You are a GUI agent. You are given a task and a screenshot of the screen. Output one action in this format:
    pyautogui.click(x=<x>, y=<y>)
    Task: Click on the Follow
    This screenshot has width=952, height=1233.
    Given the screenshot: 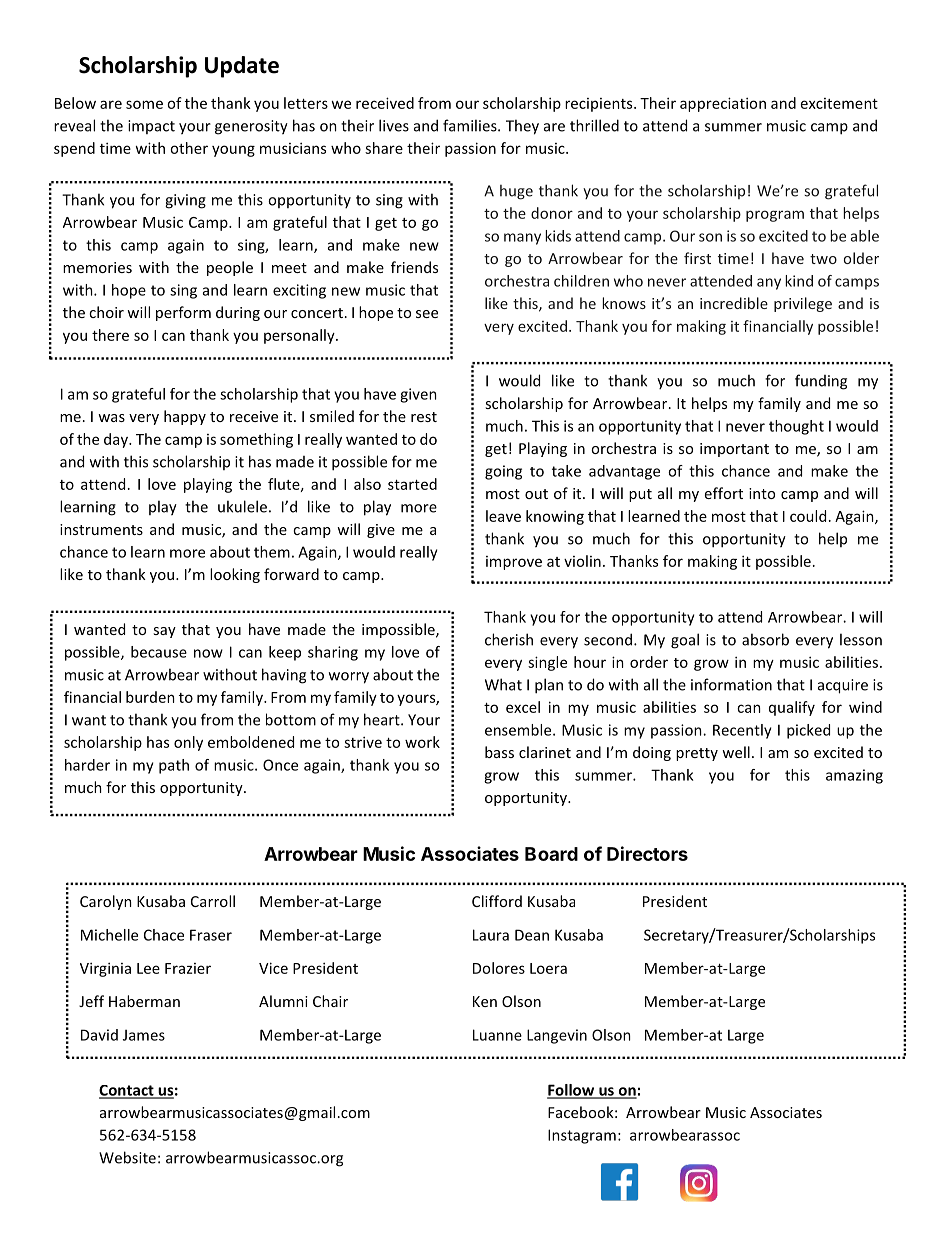 What is the action you would take?
    pyautogui.click(x=572, y=1091)
